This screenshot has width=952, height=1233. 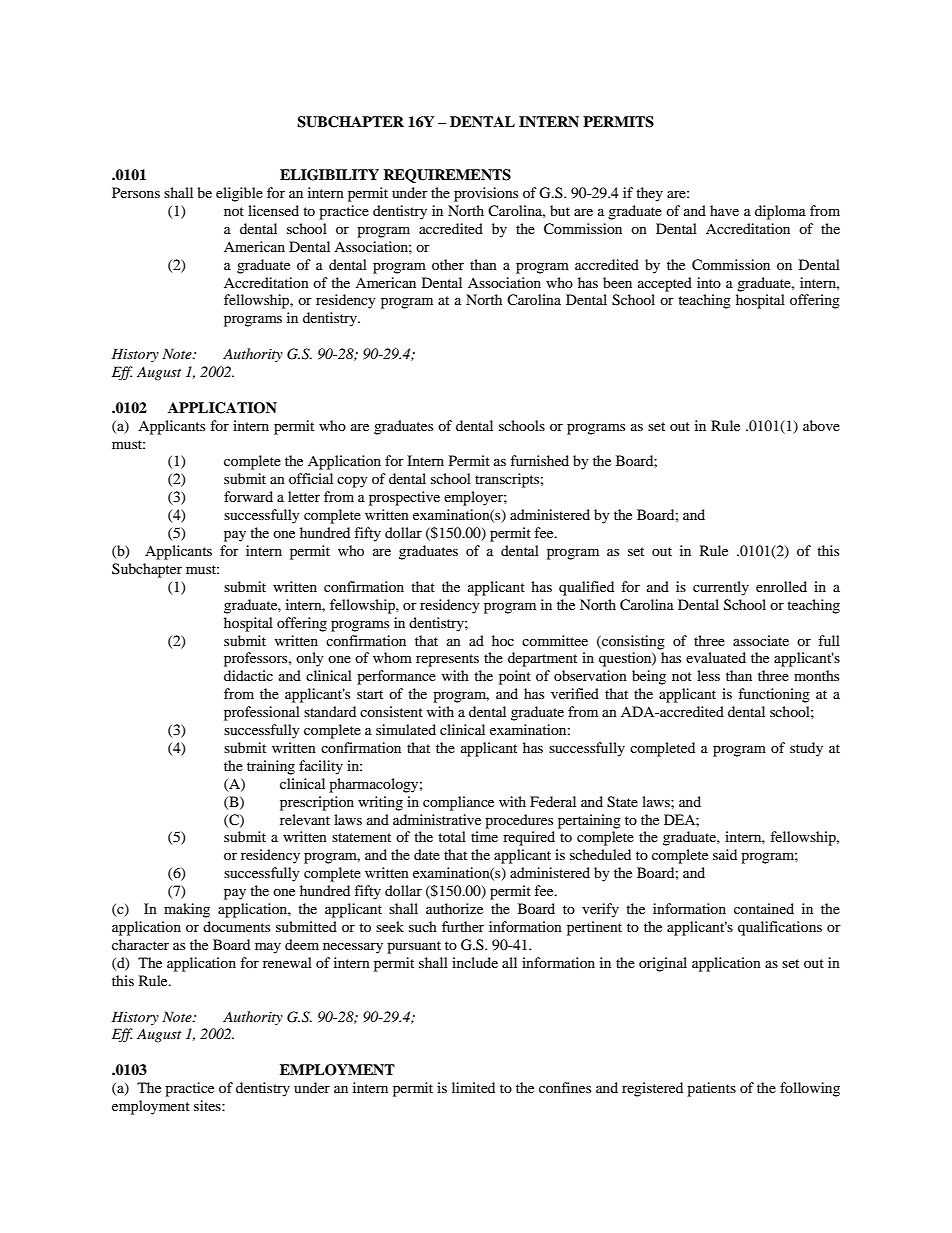 I want to click on have, so click(x=724, y=210).
